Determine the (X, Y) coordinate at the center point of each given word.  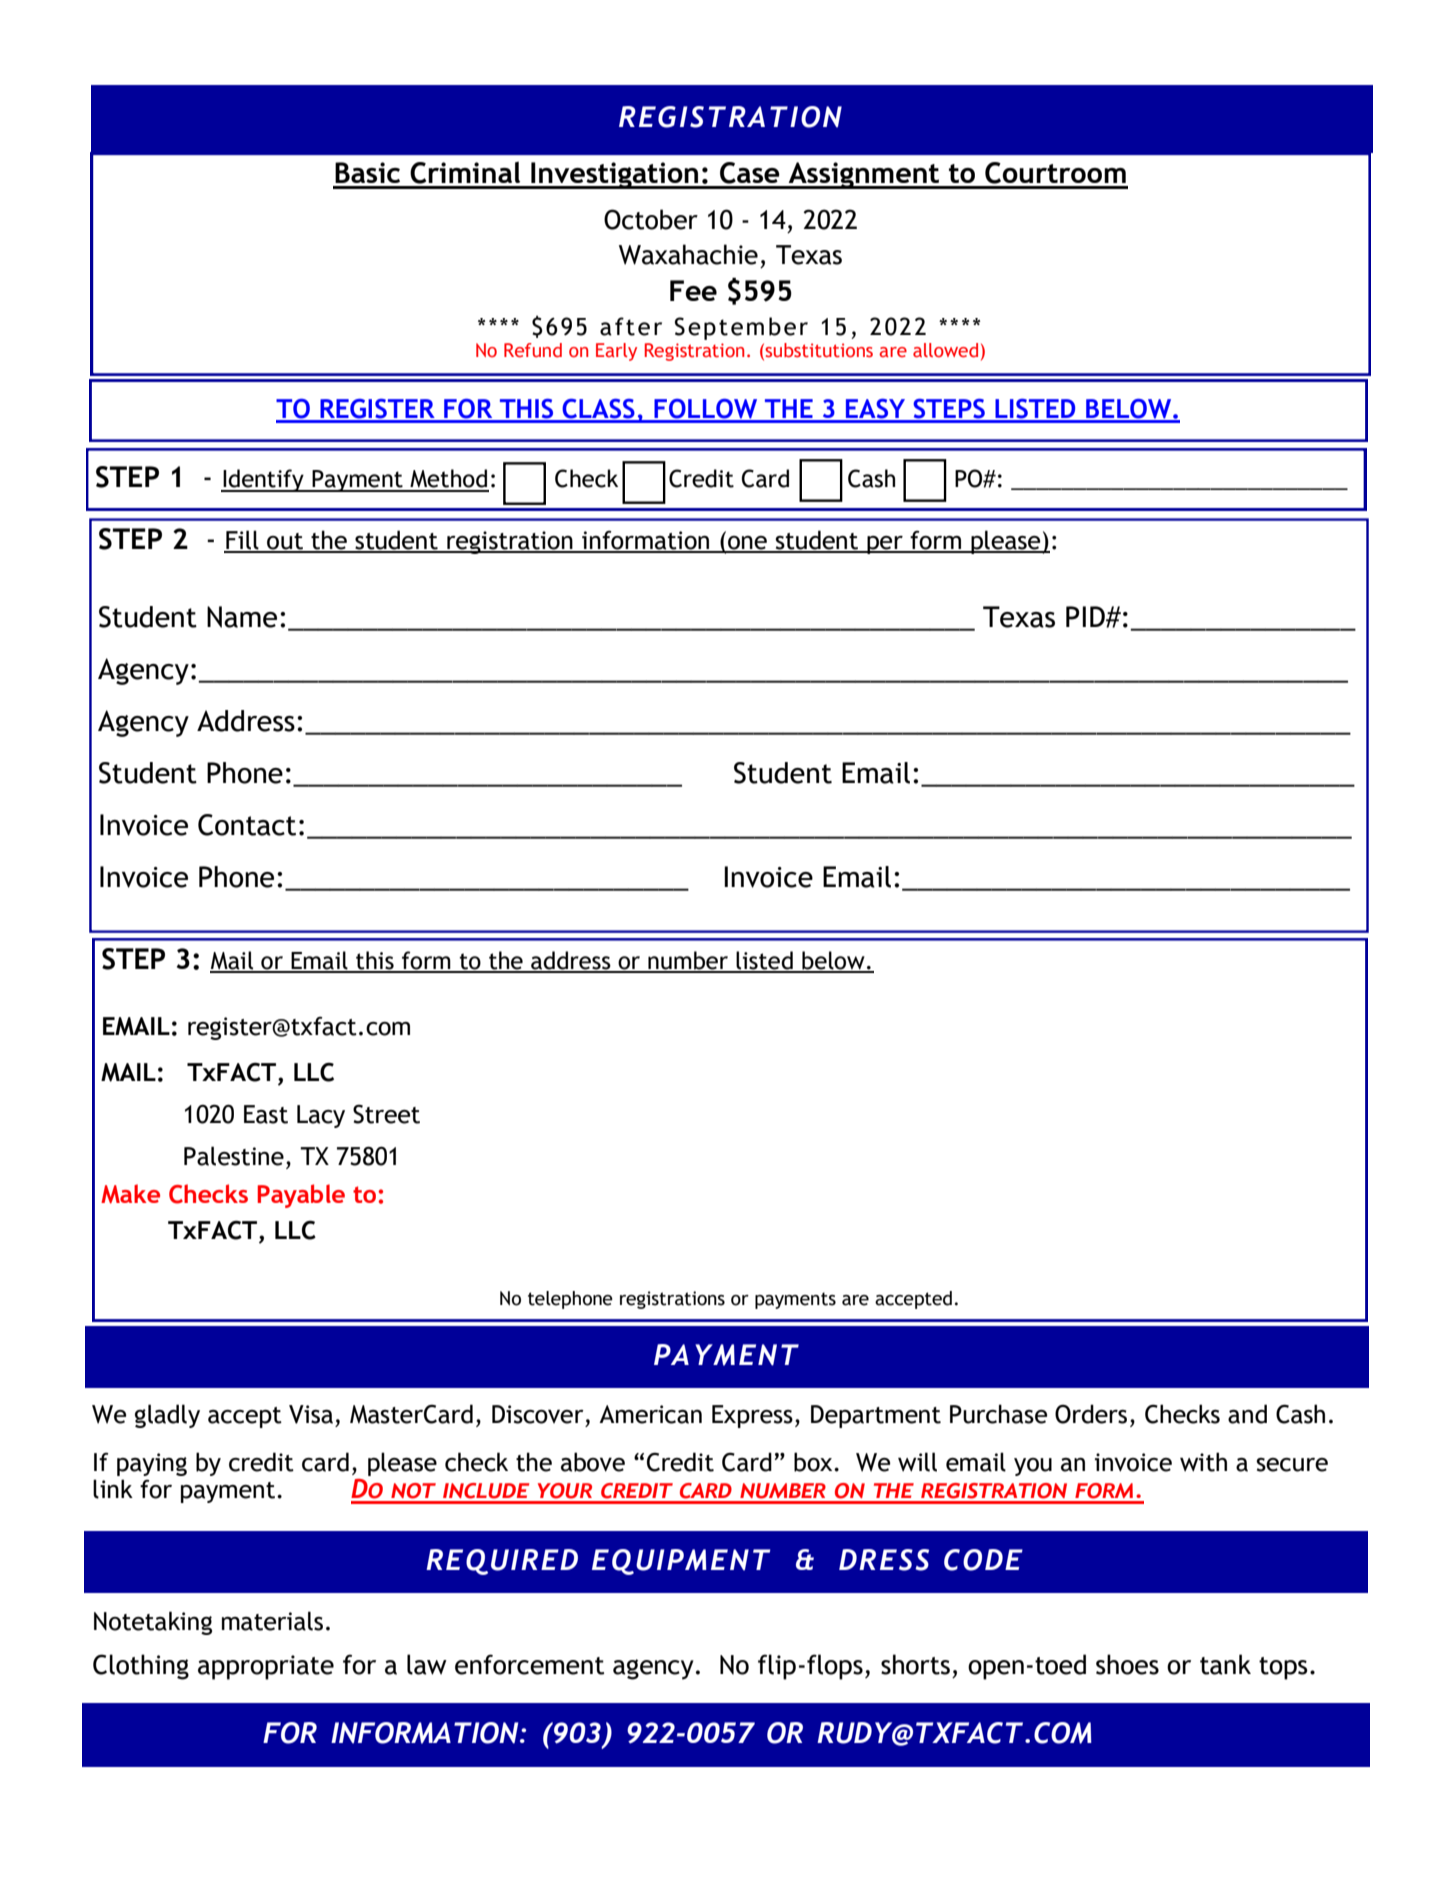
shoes (1127, 1664)
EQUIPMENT (681, 1562)
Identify (263, 480)
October (651, 219)
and (1247, 1414)
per (885, 545)
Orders (1091, 1414)
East (266, 1114)
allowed (945, 350)
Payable (301, 1196)
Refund (533, 350)
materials (272, 1621)
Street (386, 1114)
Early (616, 352)
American (650, 1414)
